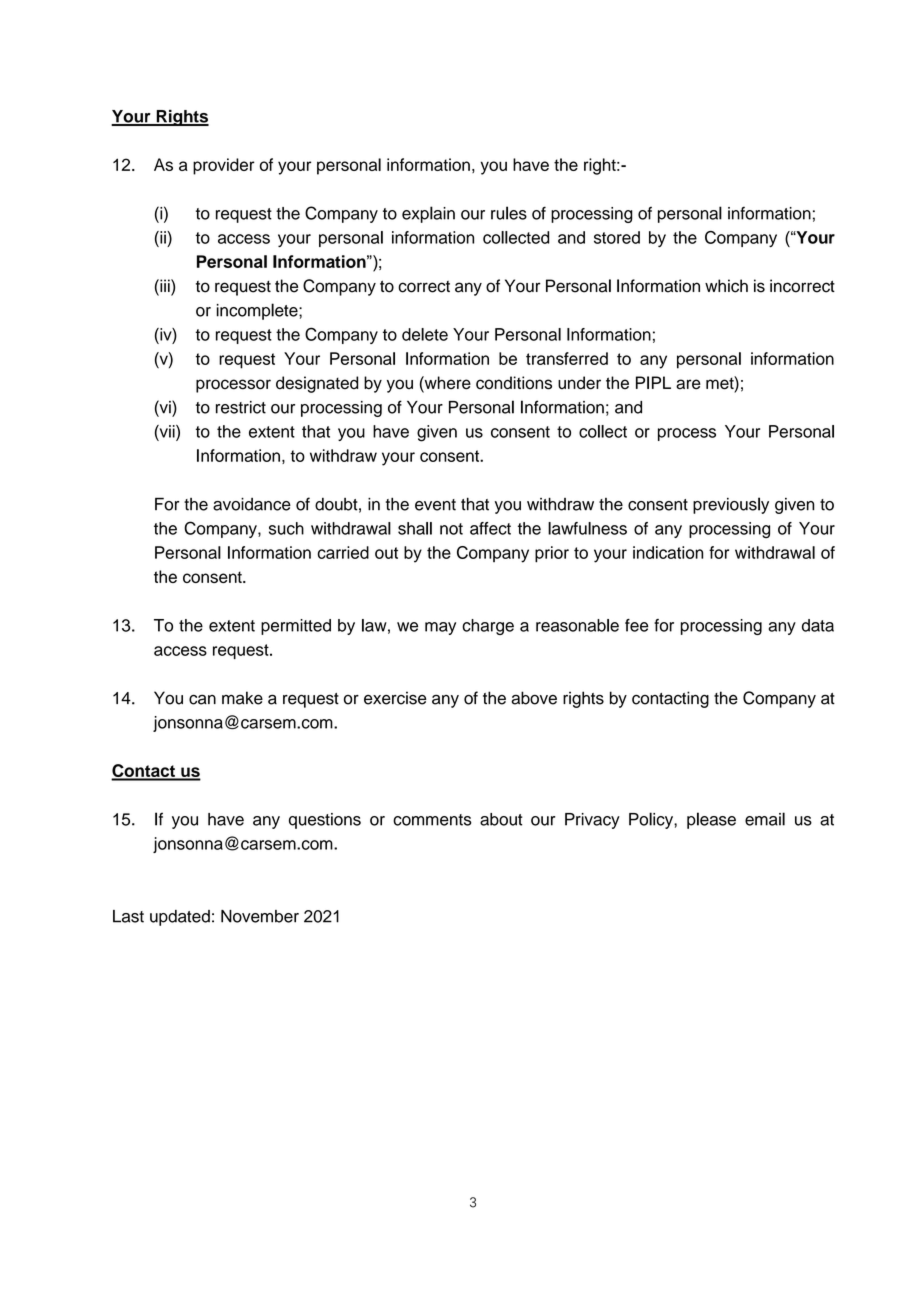  I want to click on restrict, so click(241, 407).
